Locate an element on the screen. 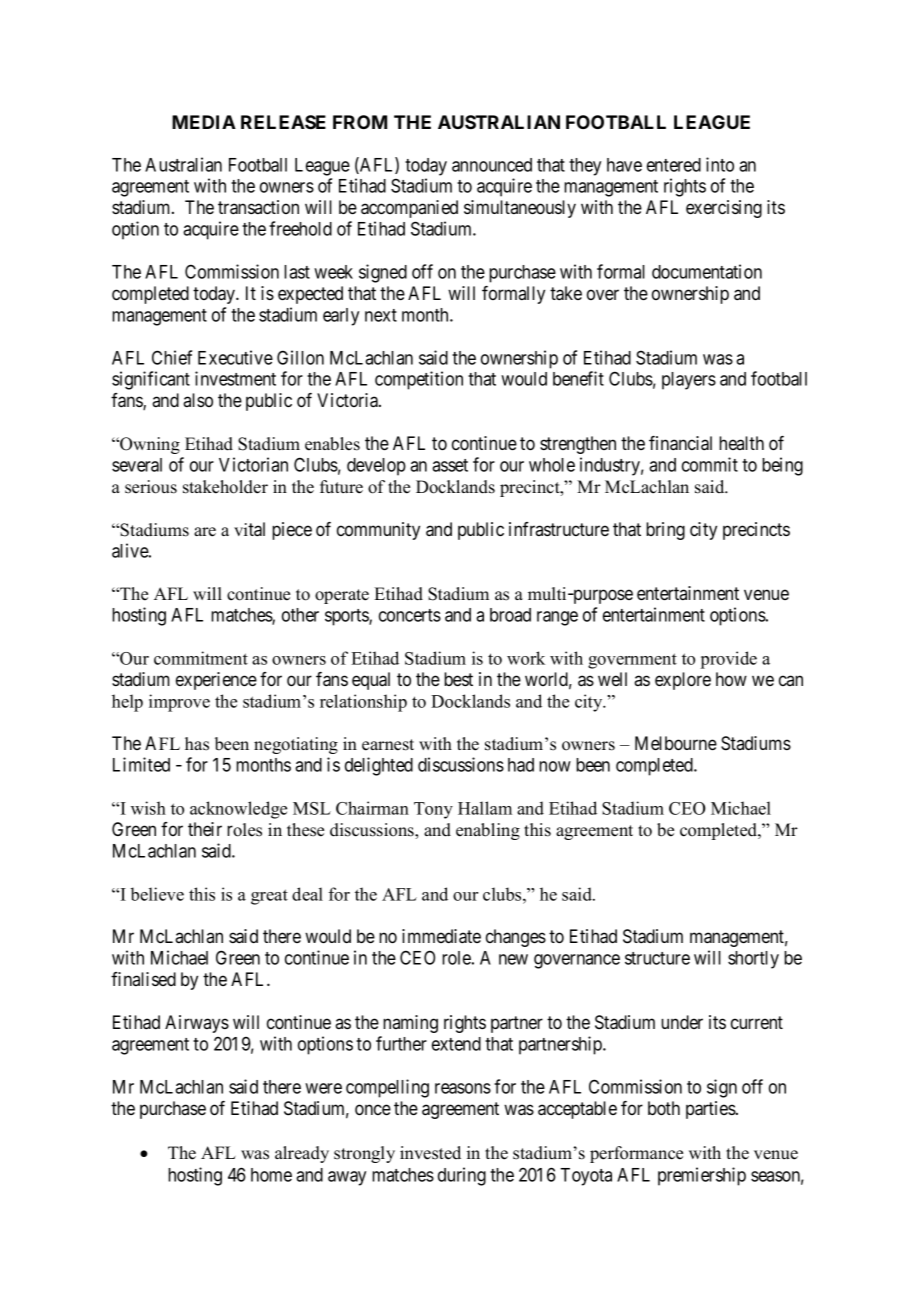  into is located at coordinates (720, 164).
